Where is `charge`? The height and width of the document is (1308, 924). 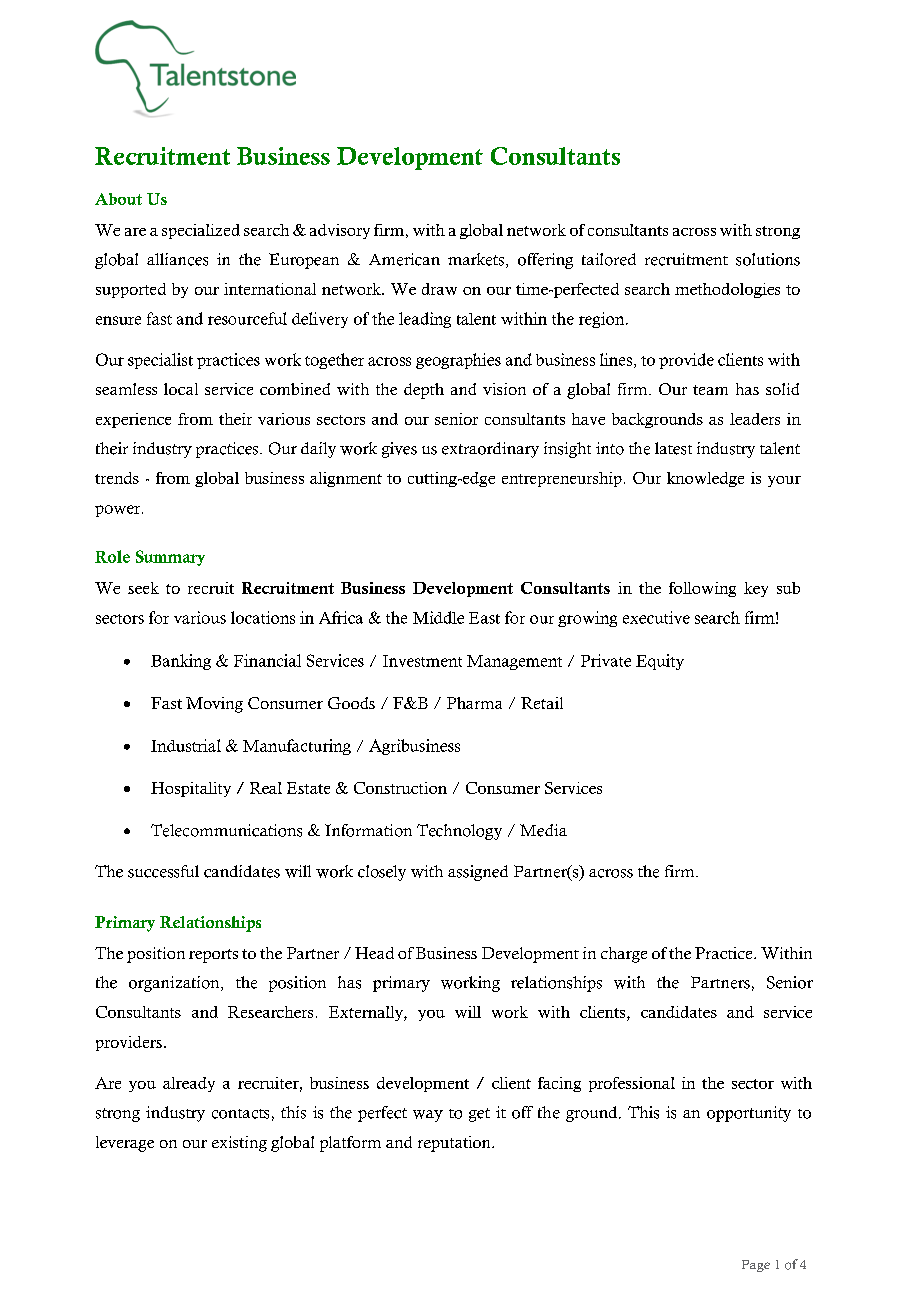
charge is located at coordinates (624, 955).
